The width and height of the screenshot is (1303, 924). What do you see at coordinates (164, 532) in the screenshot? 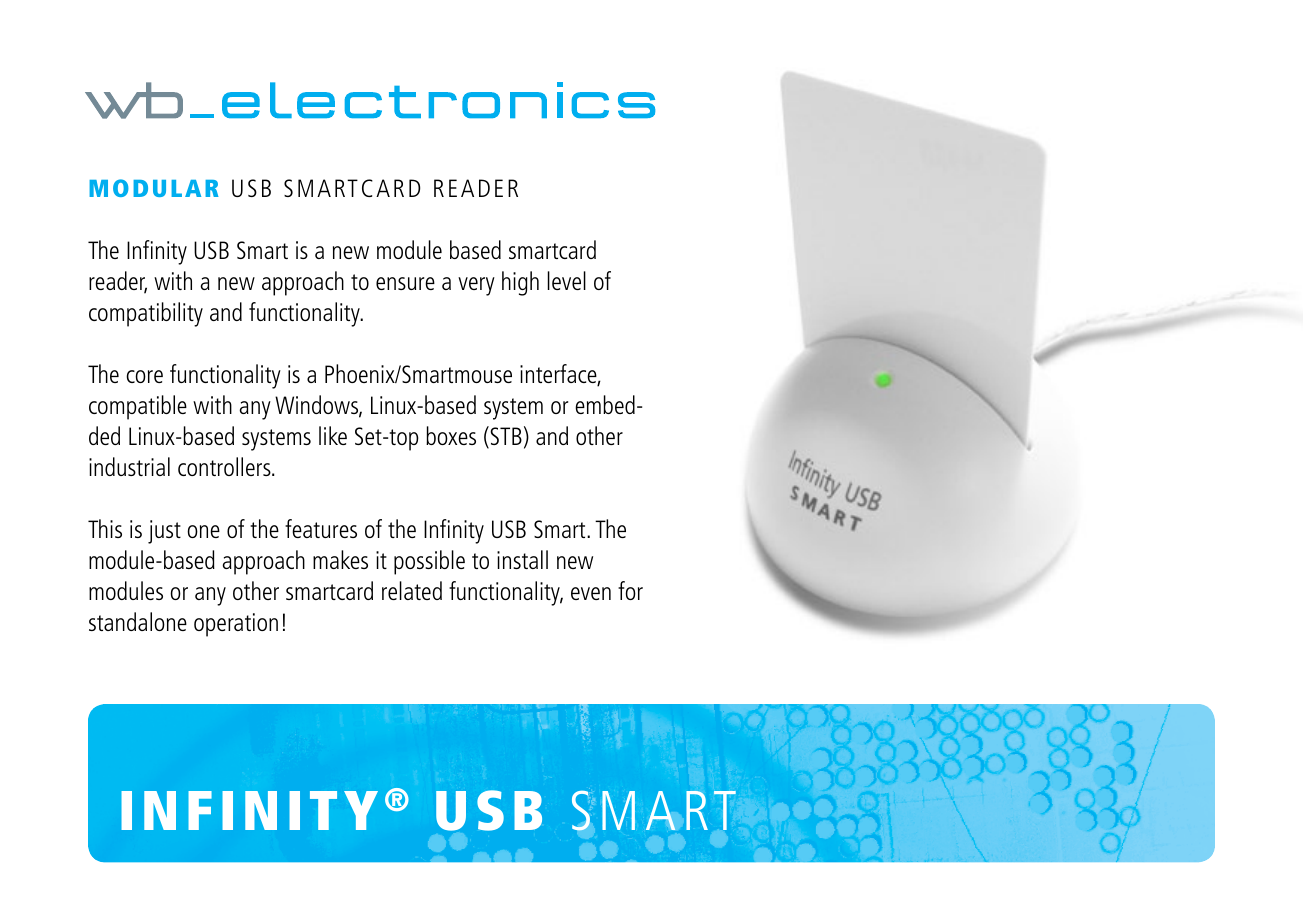
I see `just` at bounding box center [164, 532].
